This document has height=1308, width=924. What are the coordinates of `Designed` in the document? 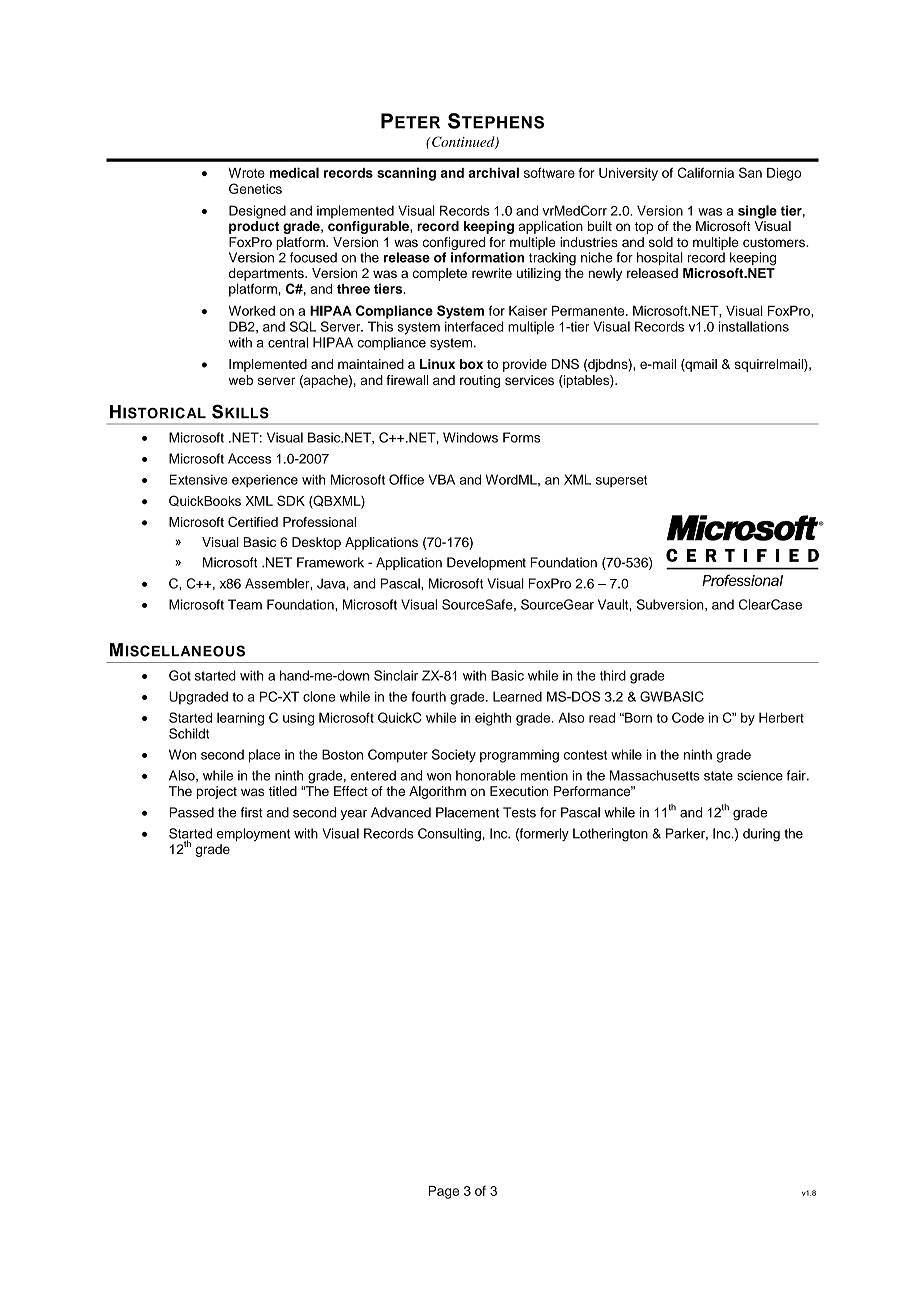 It's located at (257, 212).
